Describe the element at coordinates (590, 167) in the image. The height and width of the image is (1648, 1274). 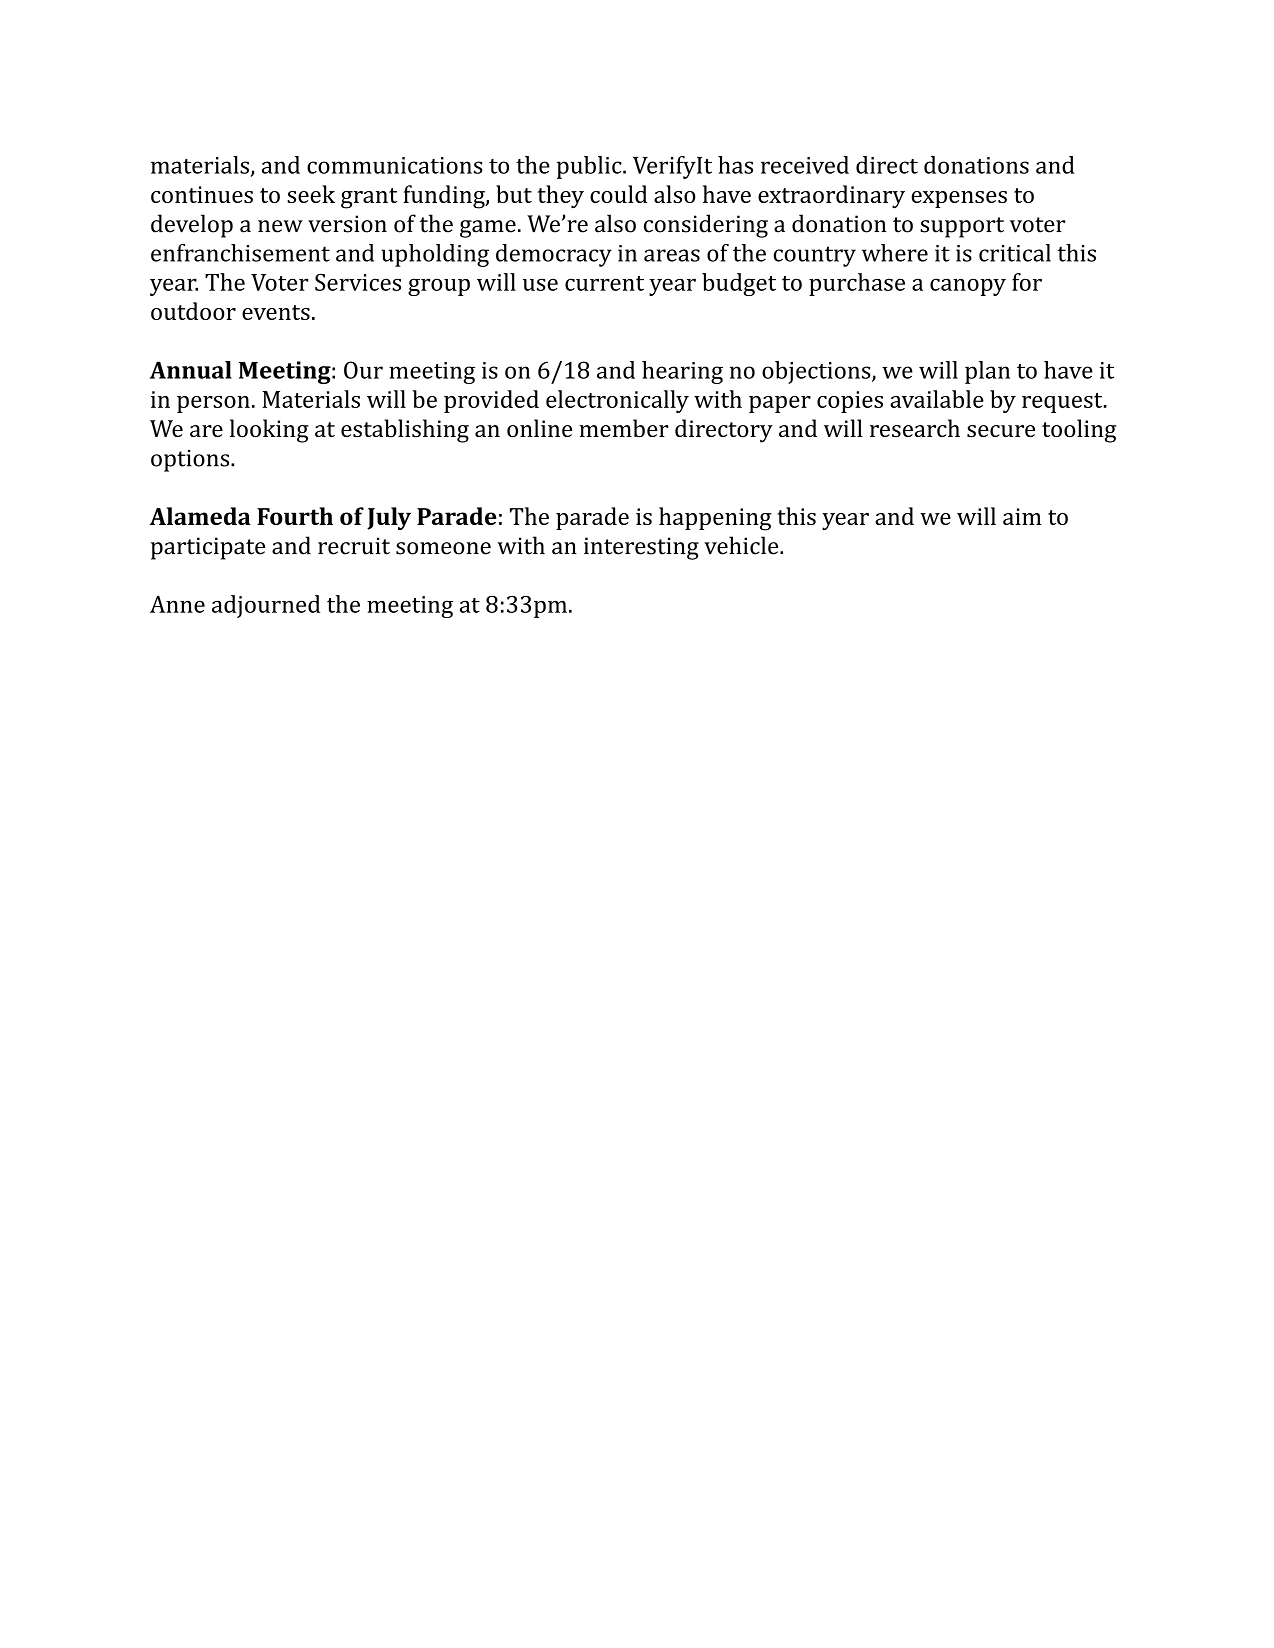
I see `public` at that location.
